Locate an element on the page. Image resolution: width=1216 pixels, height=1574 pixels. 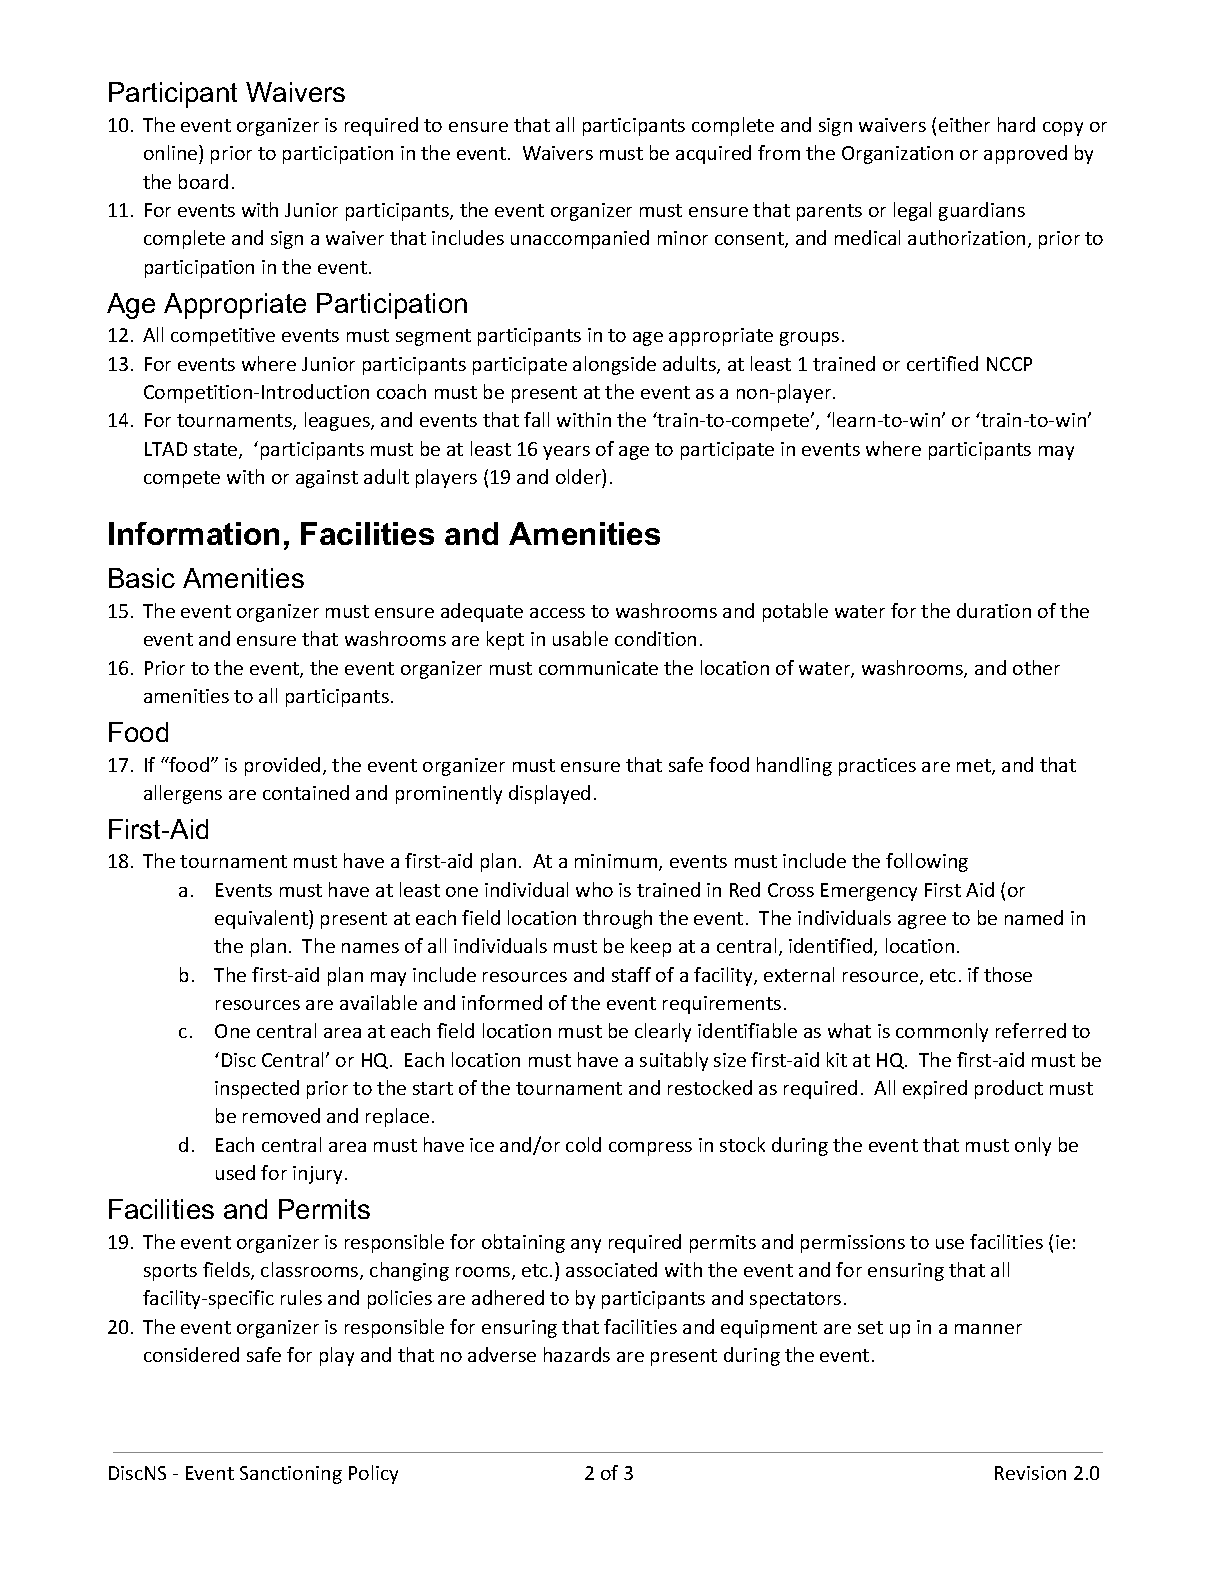
Information is located at coordinates (194, 533).
